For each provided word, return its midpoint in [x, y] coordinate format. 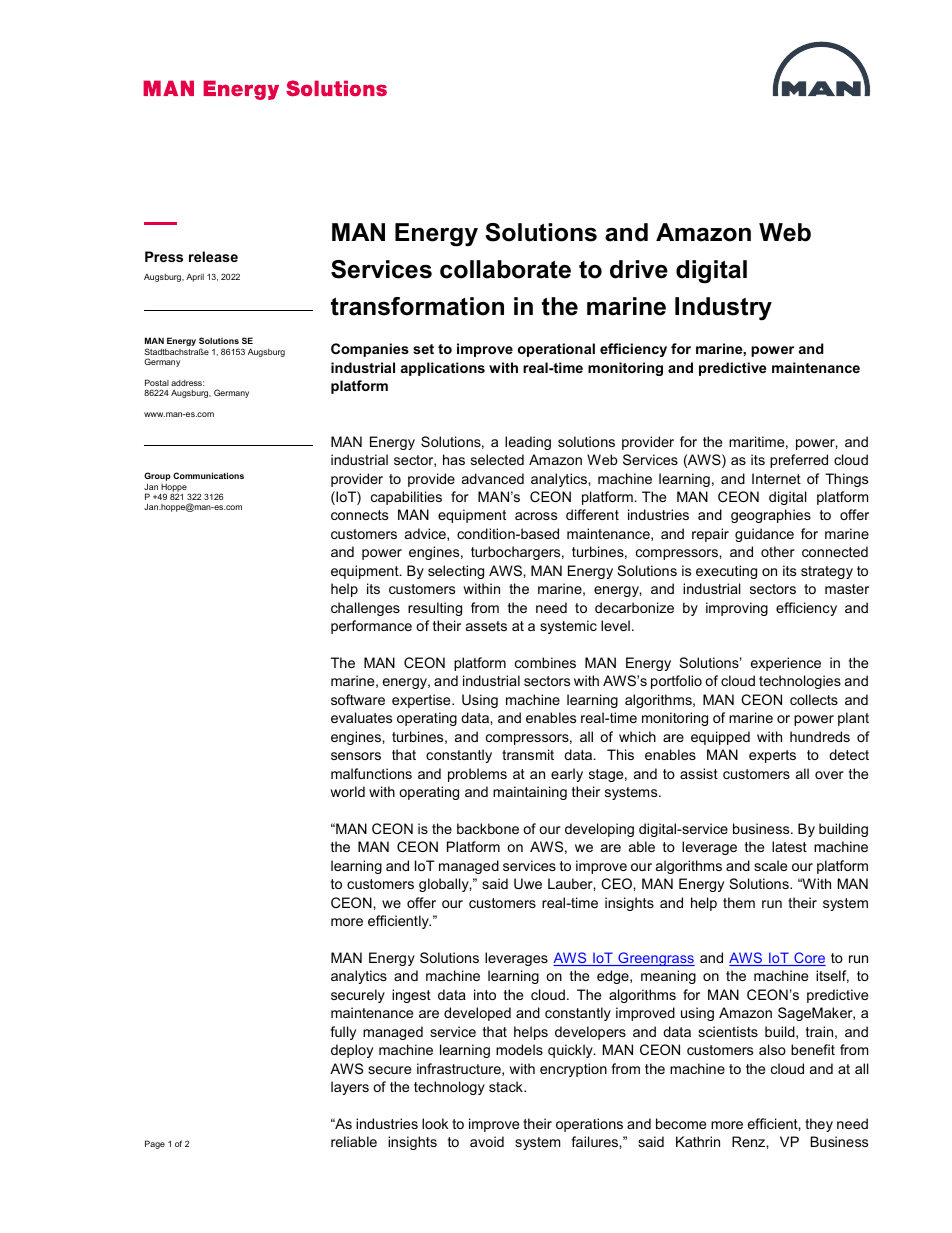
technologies [800, 682]
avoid [487, 1141]
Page [155, 1144]
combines [545, 662]
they [819, 1125]
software [358, 699]
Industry [723, 309]
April [195, 277]
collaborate [505, 269]
